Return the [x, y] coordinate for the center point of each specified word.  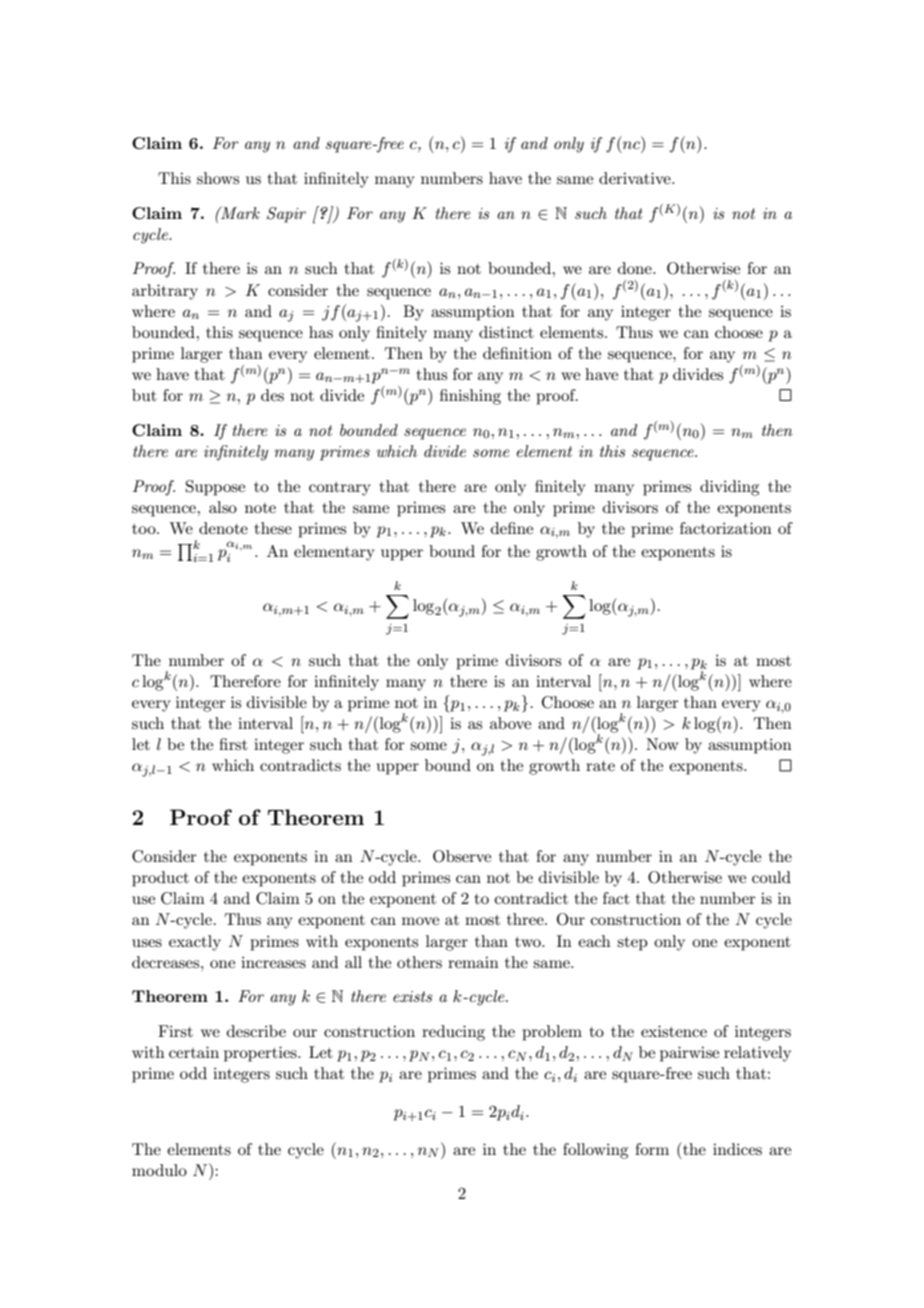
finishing [470, 397]
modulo [159, 1170]
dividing [729, 488]
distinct [506, 332]
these [273, 528]
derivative [636, 178]
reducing [453, 1033]
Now [662, 744]
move [420, 921]
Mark [239, 212]
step [632, 944]
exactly [195, 943]
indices [737, 1149]
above [510, 723]
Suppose [215, 488]
